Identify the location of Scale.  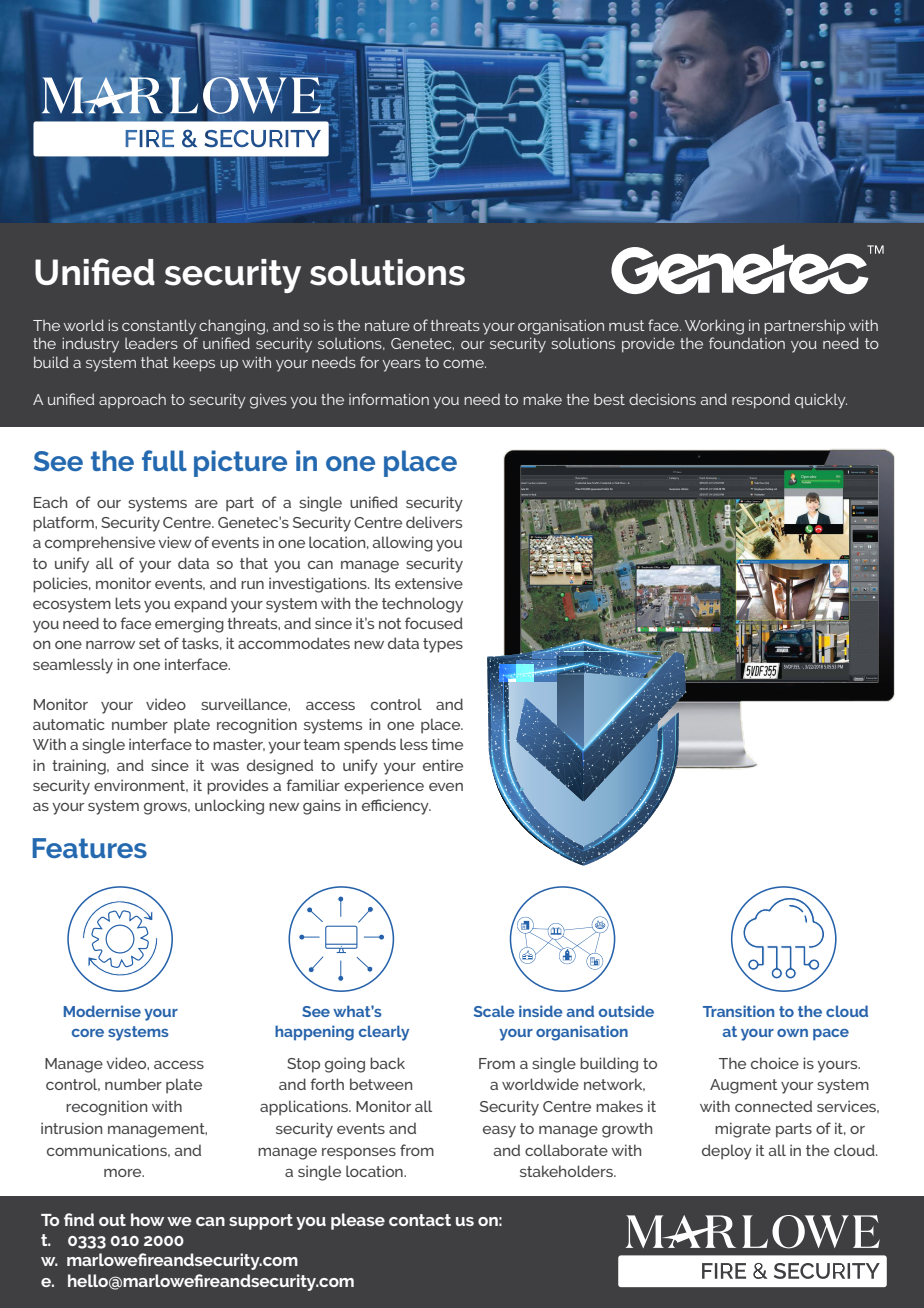
(494, 1011).
